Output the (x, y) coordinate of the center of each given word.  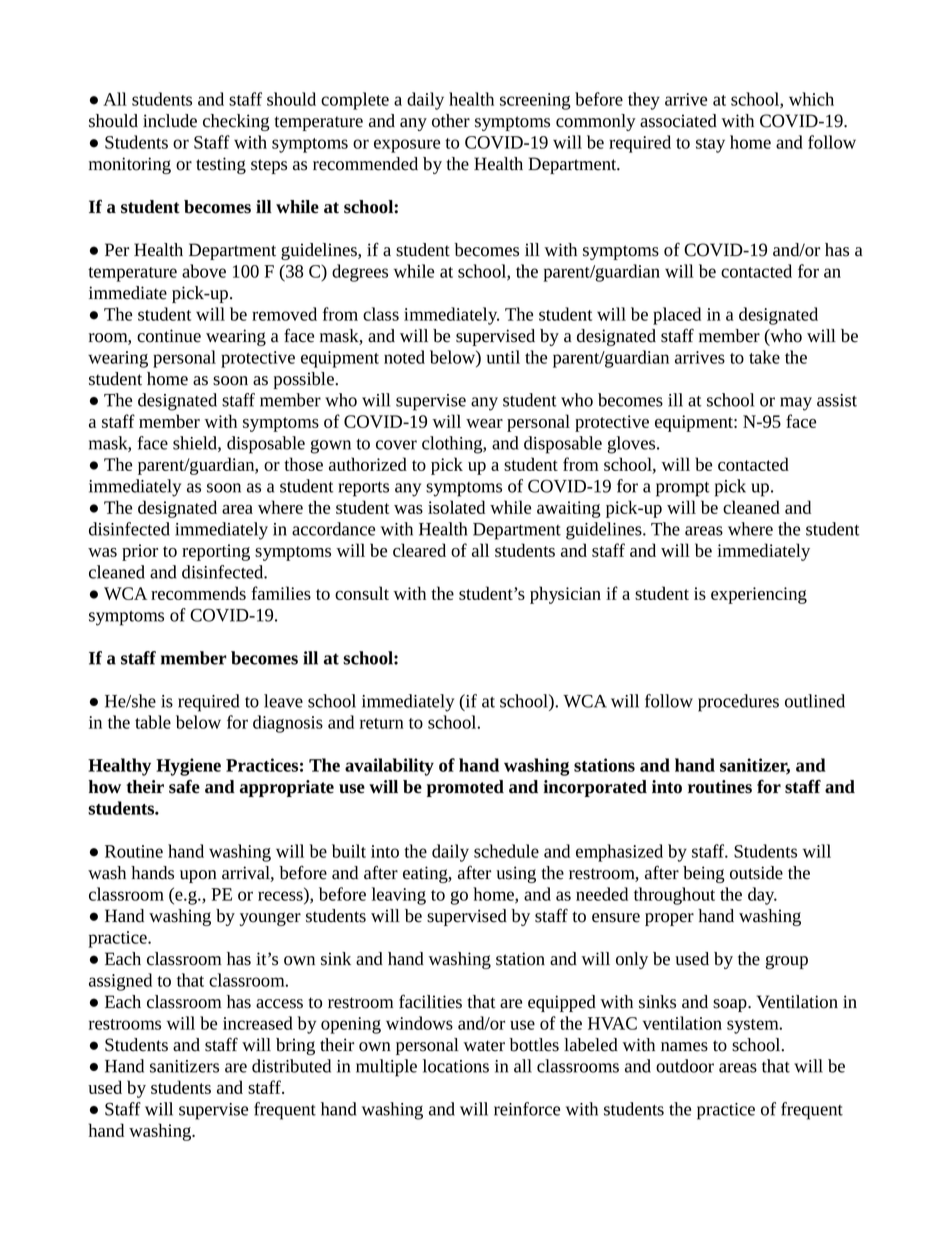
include (170, 121)
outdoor (685, 1066)
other (451, 121)
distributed (291, 1066)
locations (456, 1066)
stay (710, 145)
